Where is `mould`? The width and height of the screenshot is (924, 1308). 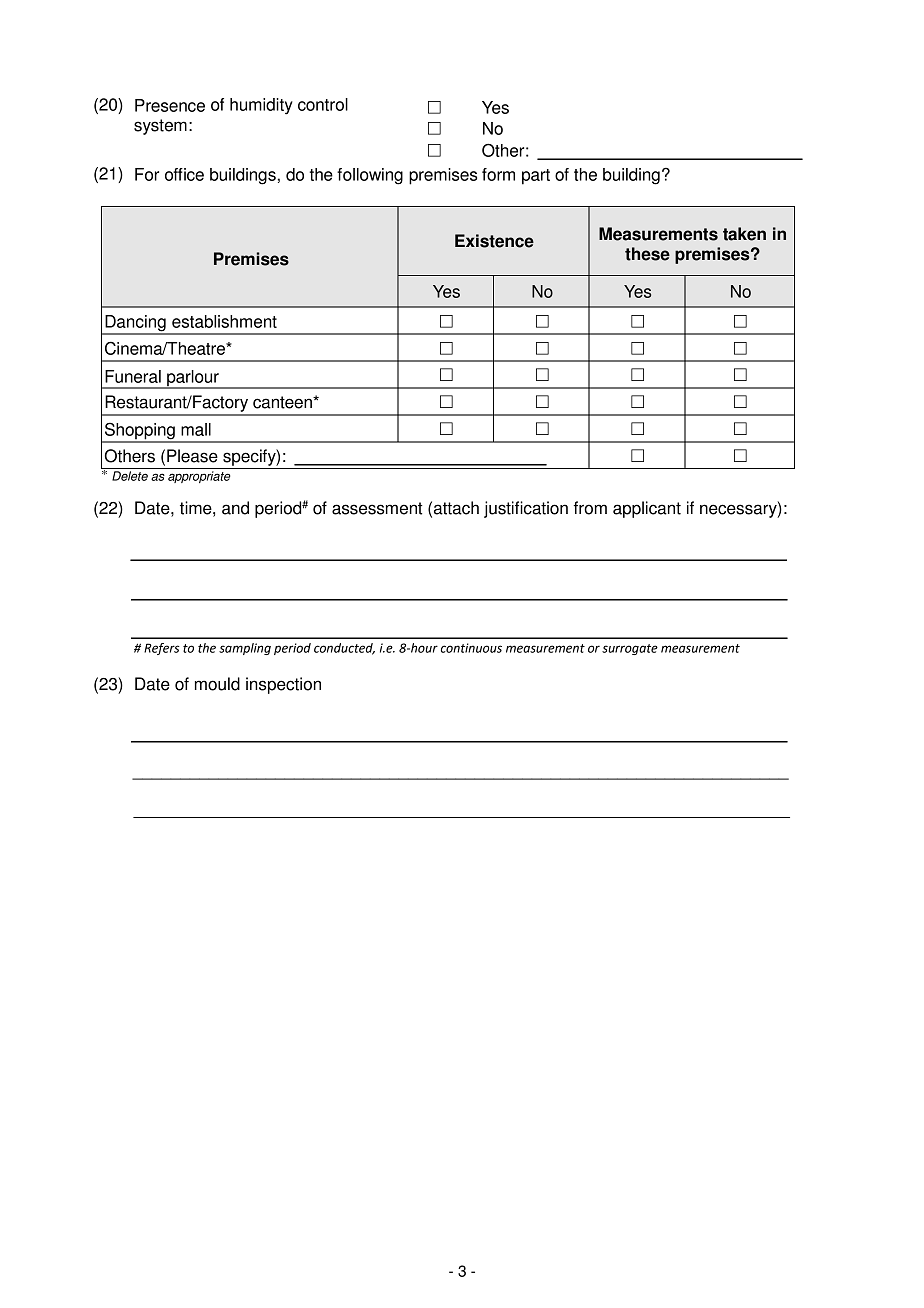 mould is located at coordinates (217, 684).
